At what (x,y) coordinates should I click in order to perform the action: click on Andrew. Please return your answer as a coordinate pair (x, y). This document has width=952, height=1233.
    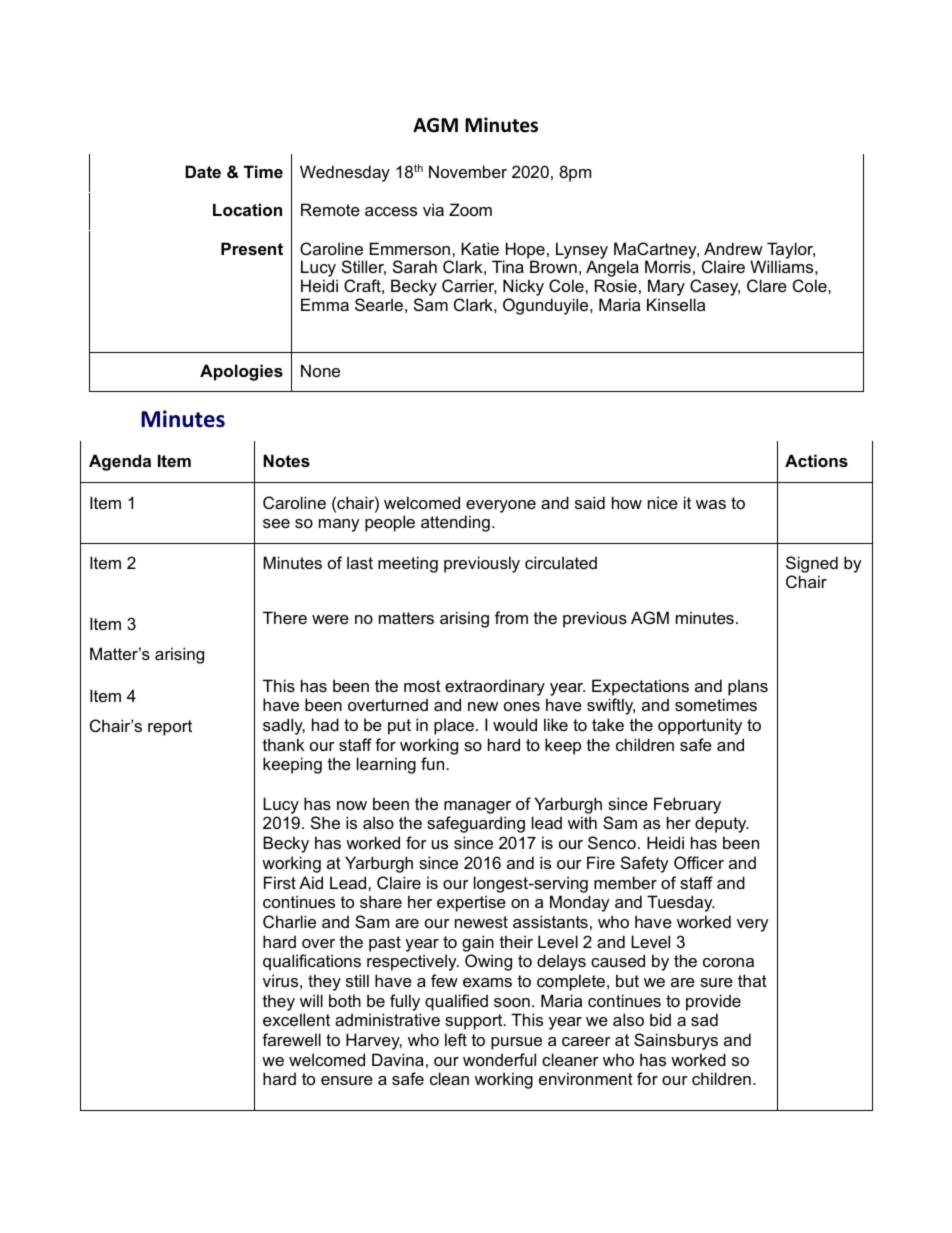
    Looking at the image, I should click on (733, 248).
